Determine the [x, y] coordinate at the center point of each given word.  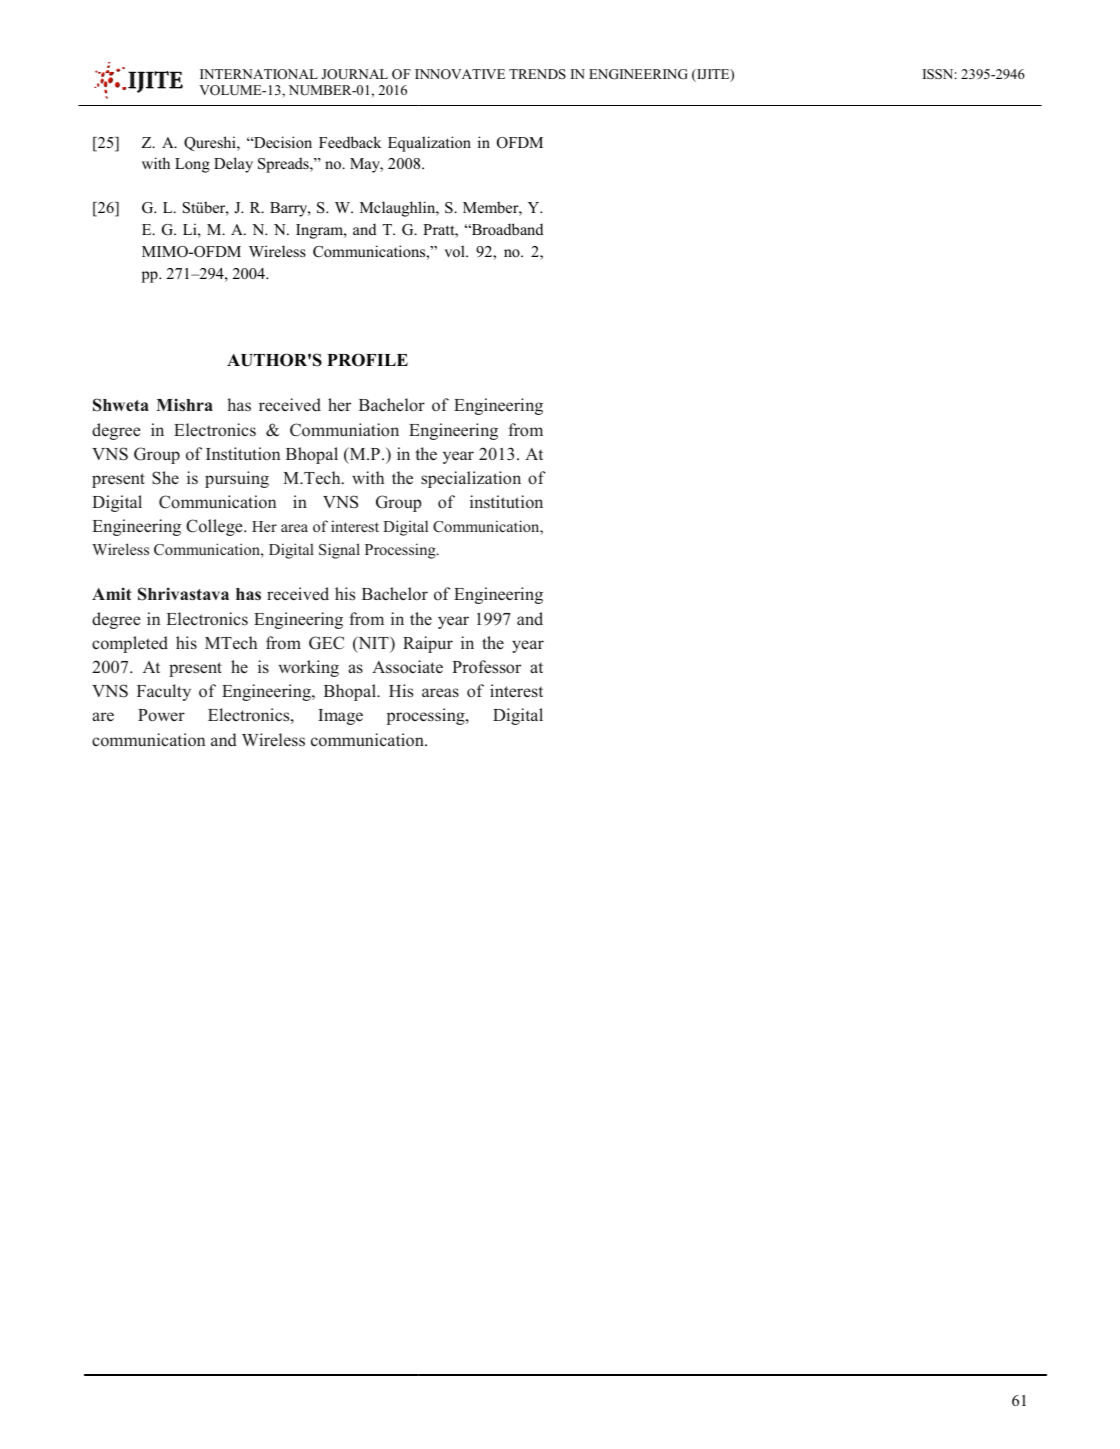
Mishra [184, 405]
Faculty [164, 692]
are [103, 717]
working [309, 668]
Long [192, 165]
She [165, 478]
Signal [339, 551]
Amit [112, 593]
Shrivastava [183, 594]
